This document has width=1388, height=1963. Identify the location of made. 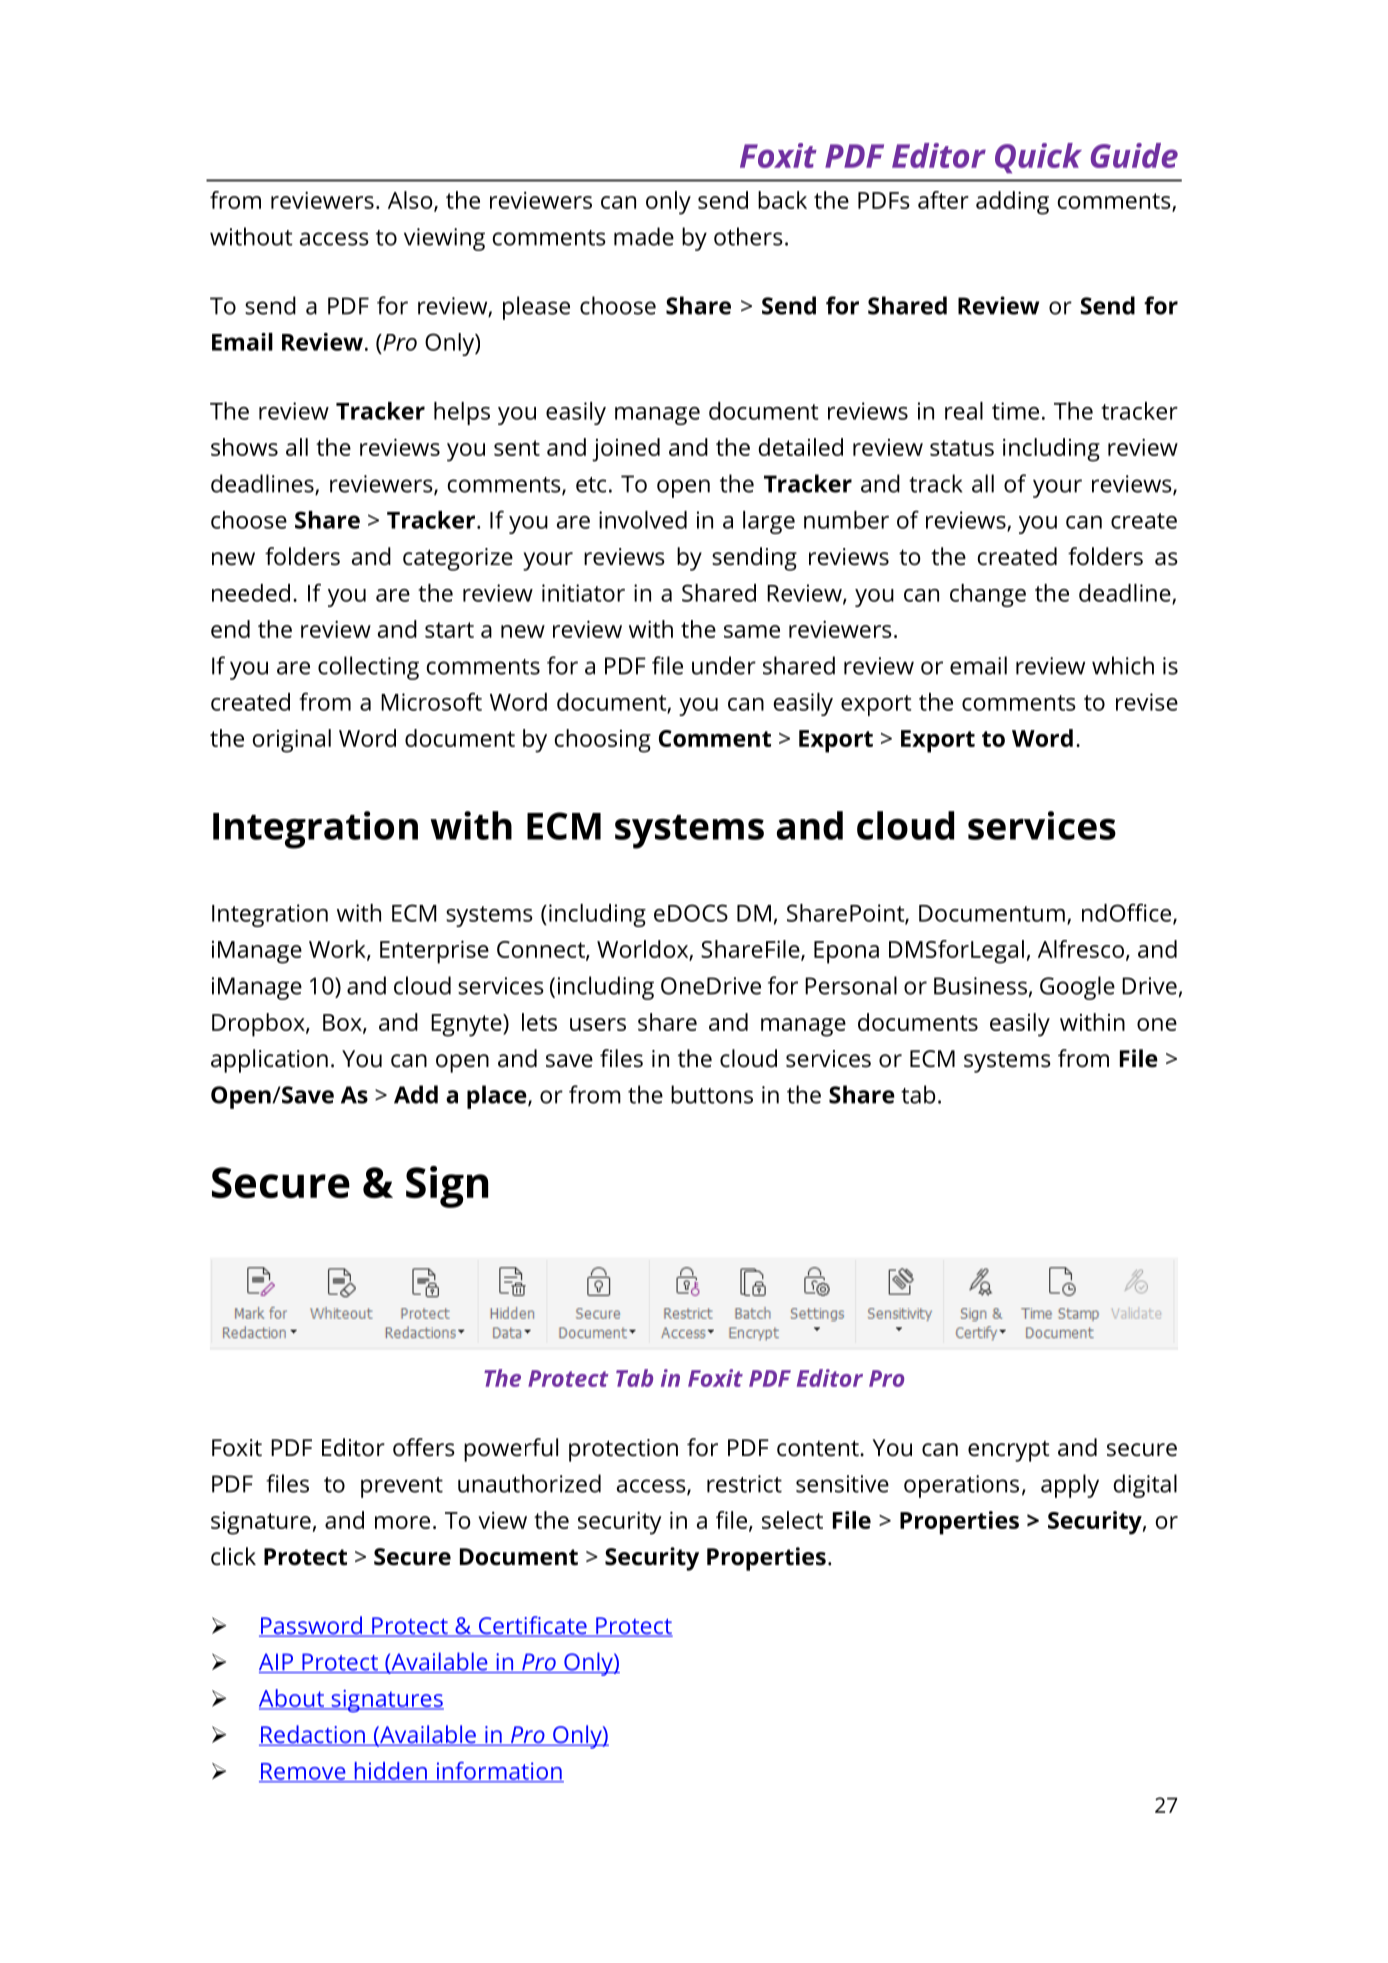
(644, 236).
